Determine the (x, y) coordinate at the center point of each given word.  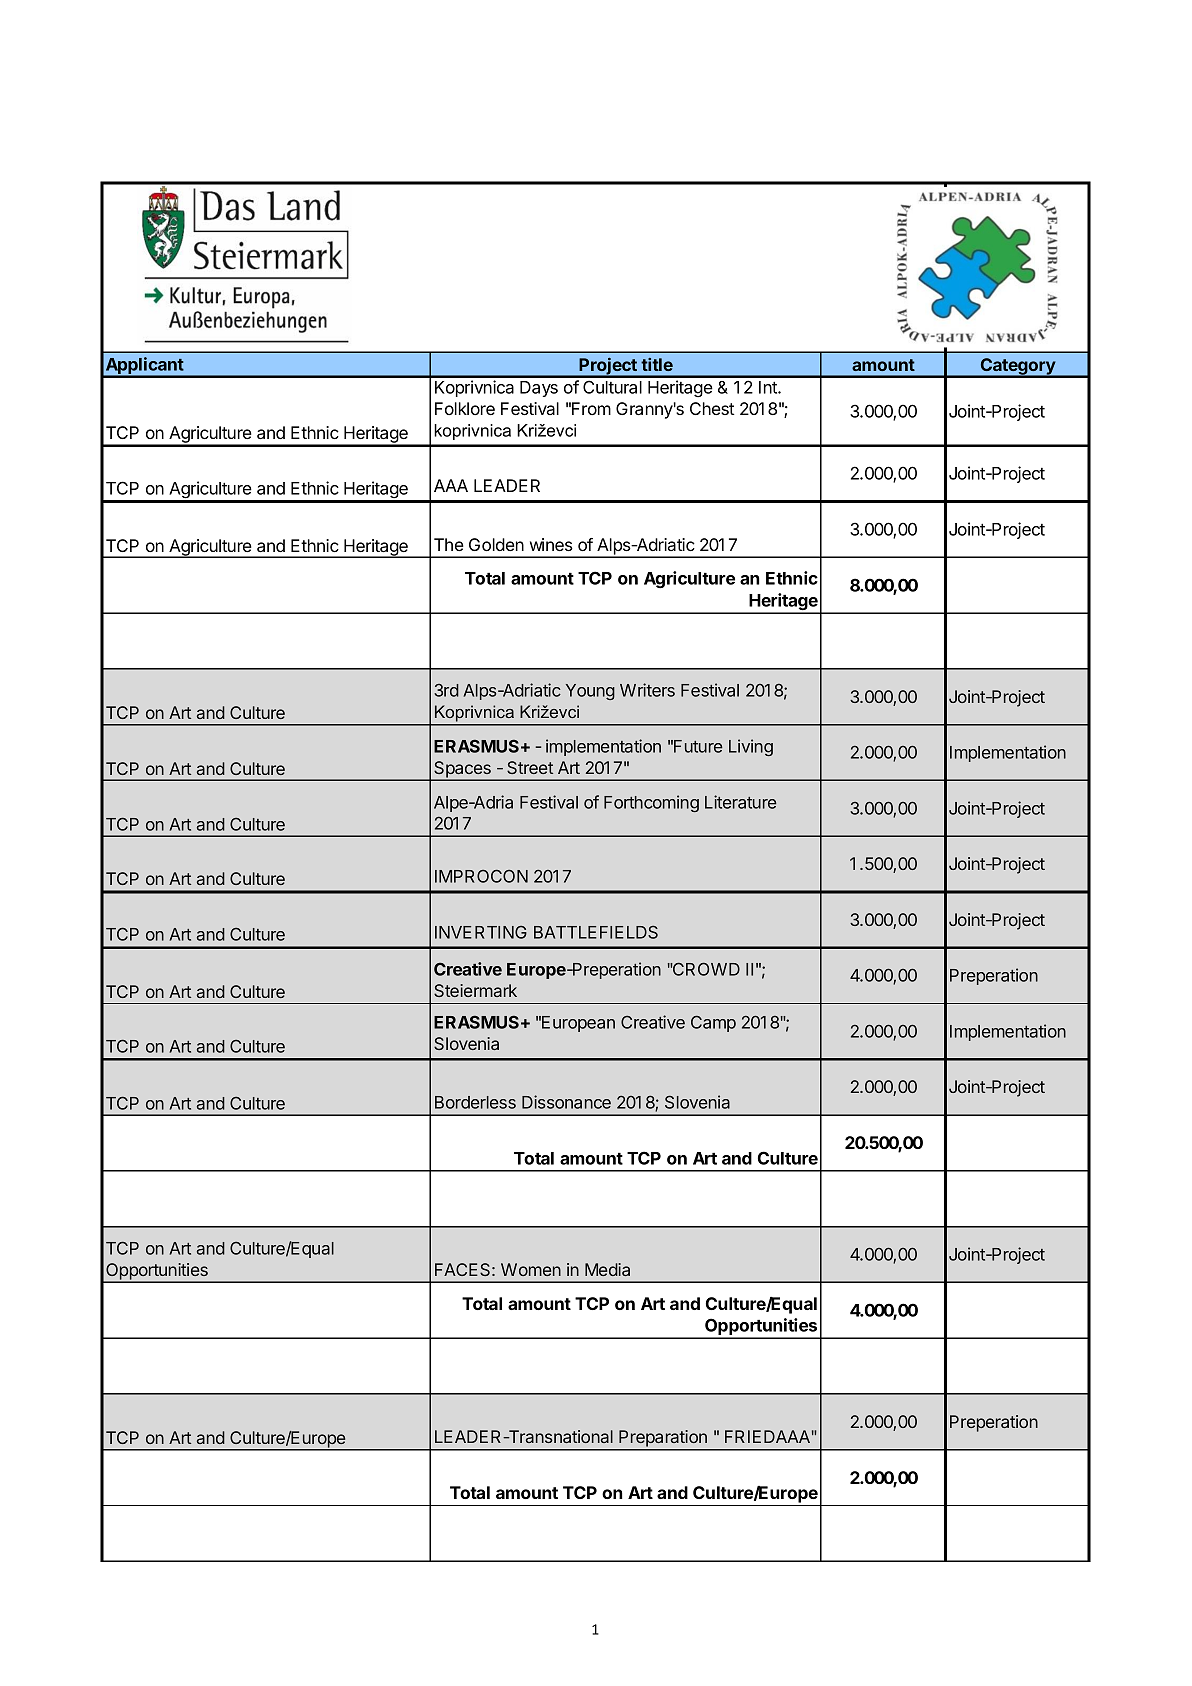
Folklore (465, 408)
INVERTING (481, 932)
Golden (496, 544)
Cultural (612, 387)
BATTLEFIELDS (596, 932)
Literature (741, 802)
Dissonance (566, 1102)
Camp (713, 1023)
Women (531, 1269)
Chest (712, 408)
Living (751, 747)
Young (590, 692)
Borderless (475, 1102)
